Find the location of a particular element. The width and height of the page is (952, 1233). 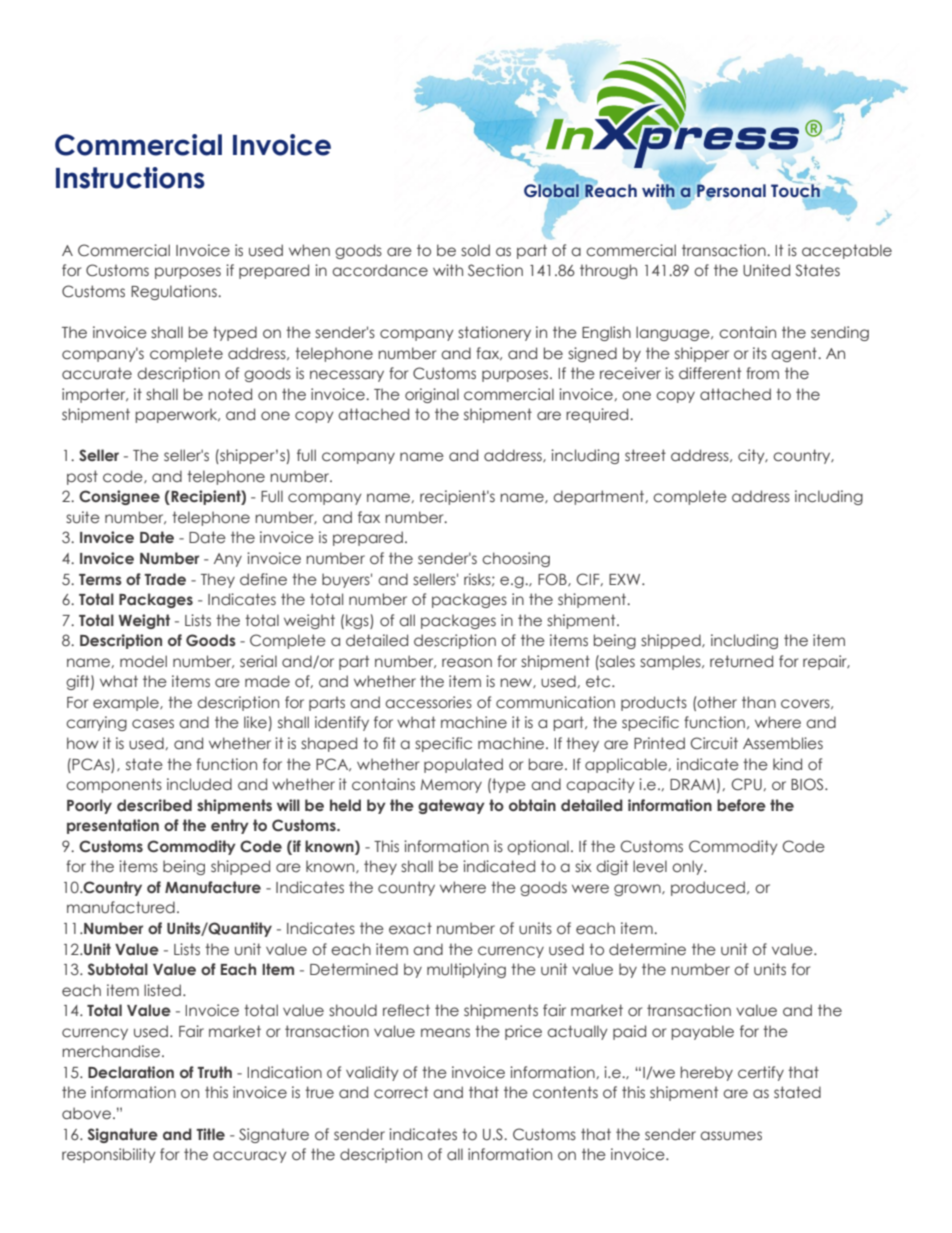

entry is located at coordinates (230, 826).
